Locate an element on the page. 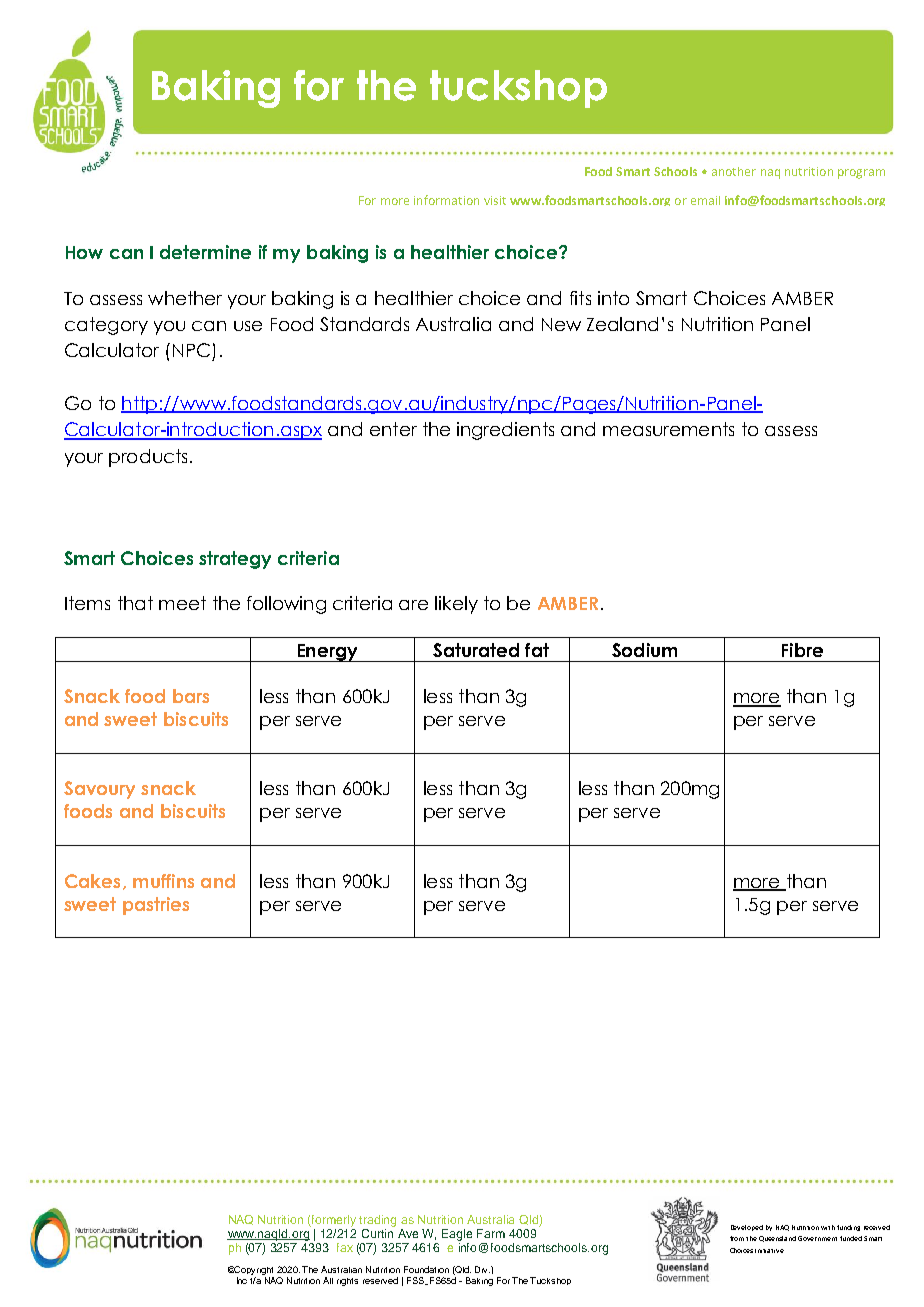  determine is located at coordinates (205, 252).
